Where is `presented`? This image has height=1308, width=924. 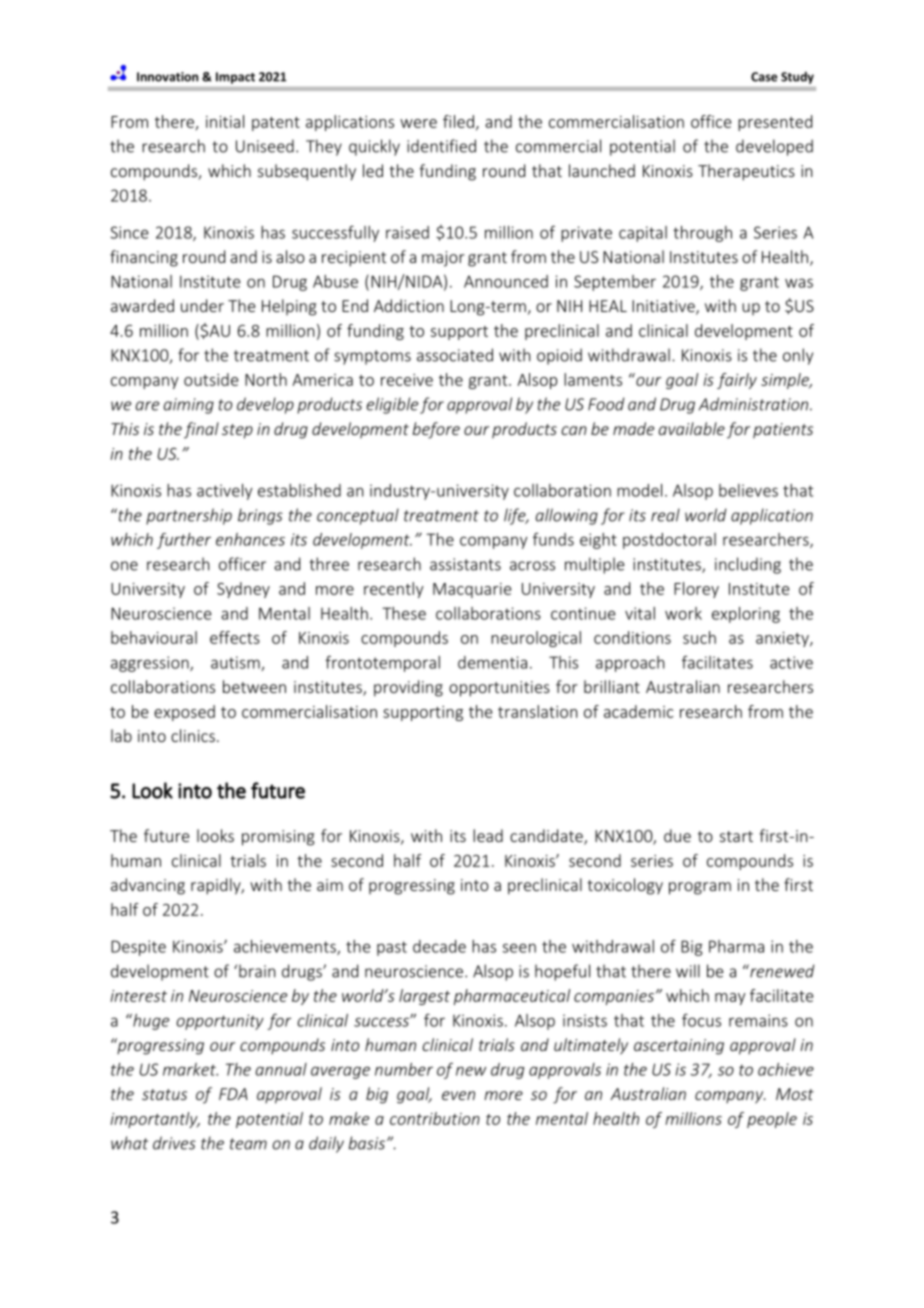
presented is located at coordinates (775, 123).
